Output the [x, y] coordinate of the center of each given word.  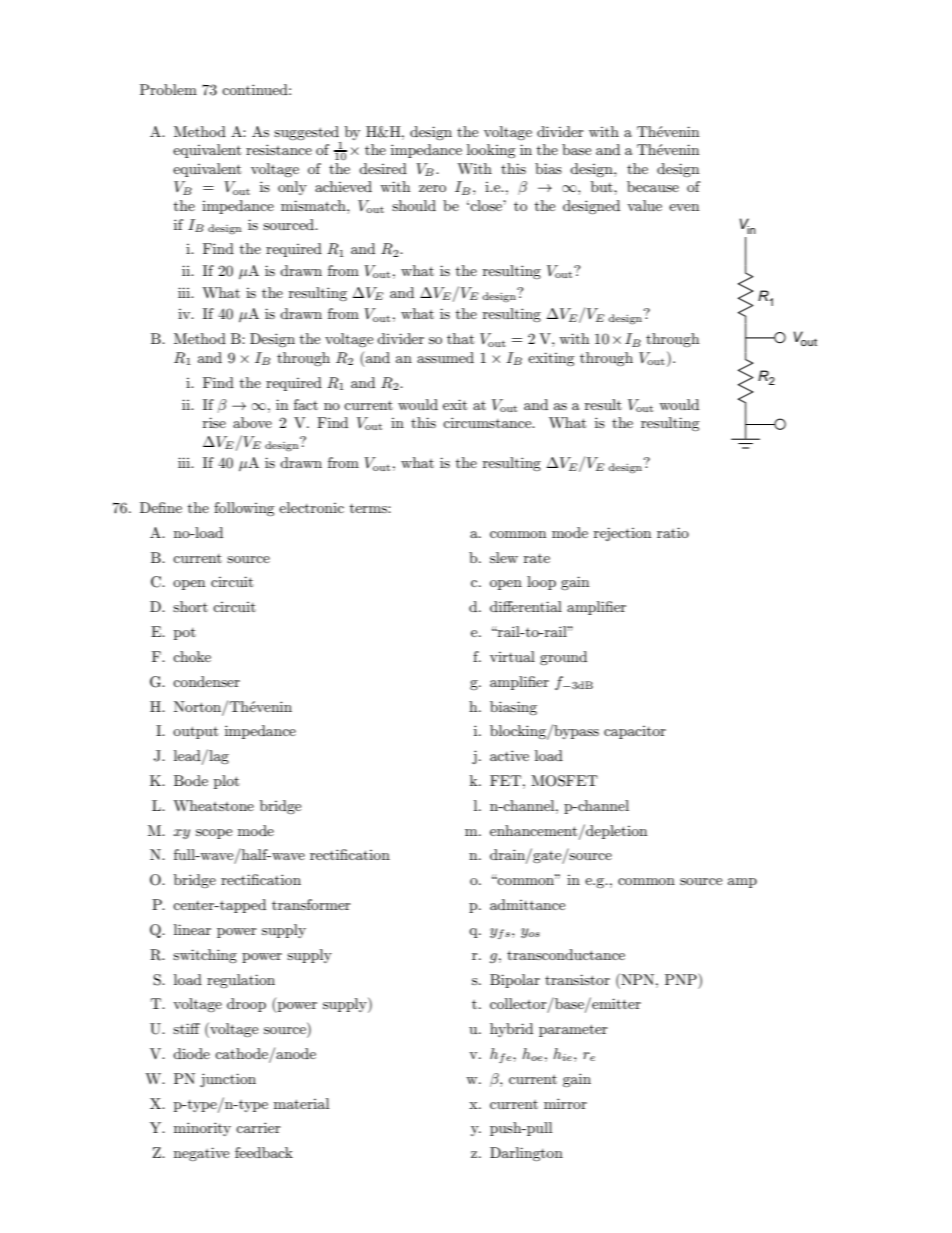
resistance [279, 149]
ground [563, 658]
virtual [512, 656]
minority [202, 1129]
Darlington [526, 1154]
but [603, 186]
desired [383, 168]
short [190, 606]
